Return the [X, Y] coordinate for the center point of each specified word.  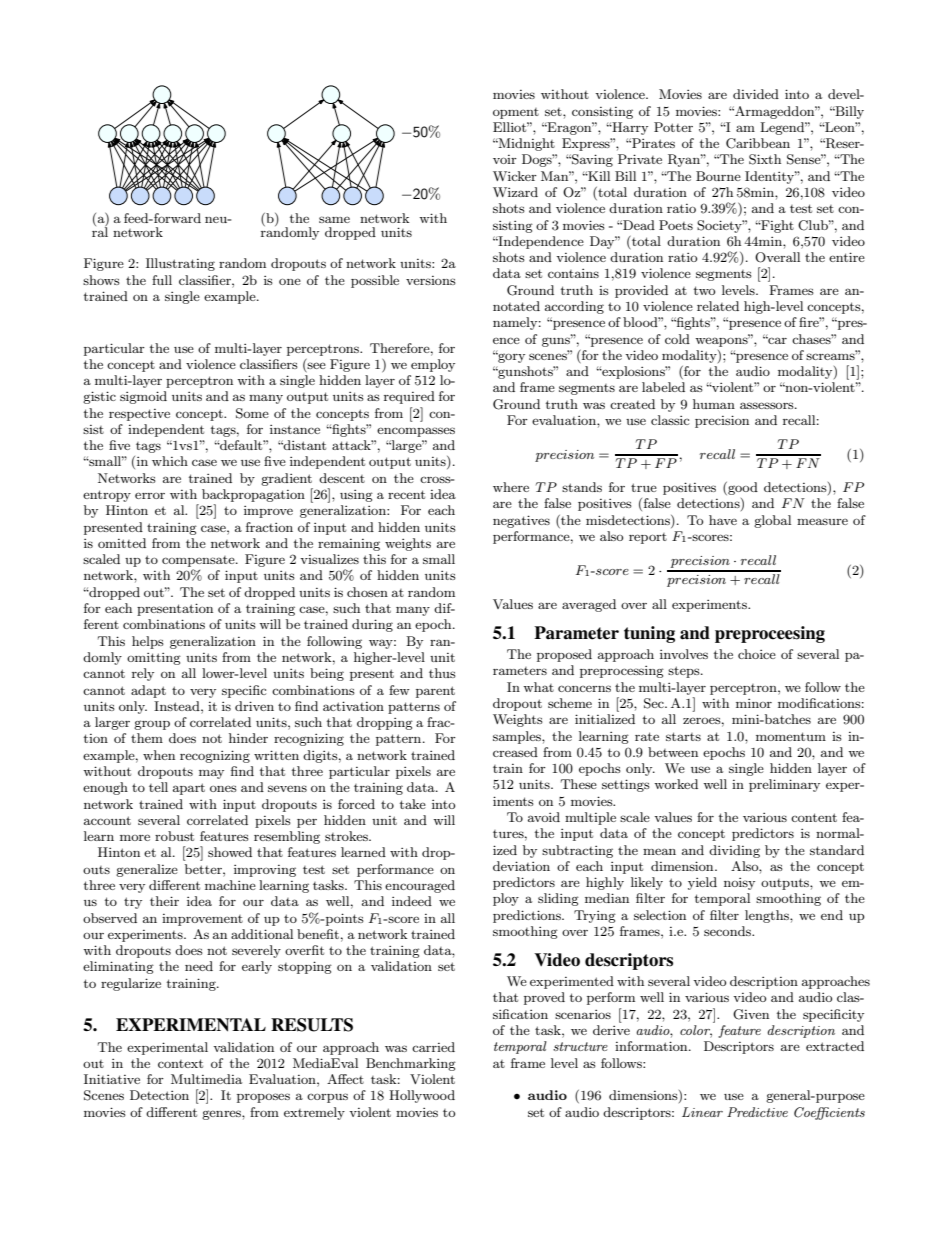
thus [442, 673]
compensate [199, 561]
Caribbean [758, 143]
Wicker [515, 176]
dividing [734, 851]
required [409, 397]
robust [174, 836]
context [180, 1063]
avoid [544, 817]
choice [757, 654]
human [714, 404]
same [334, 219]
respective [139, 415]
